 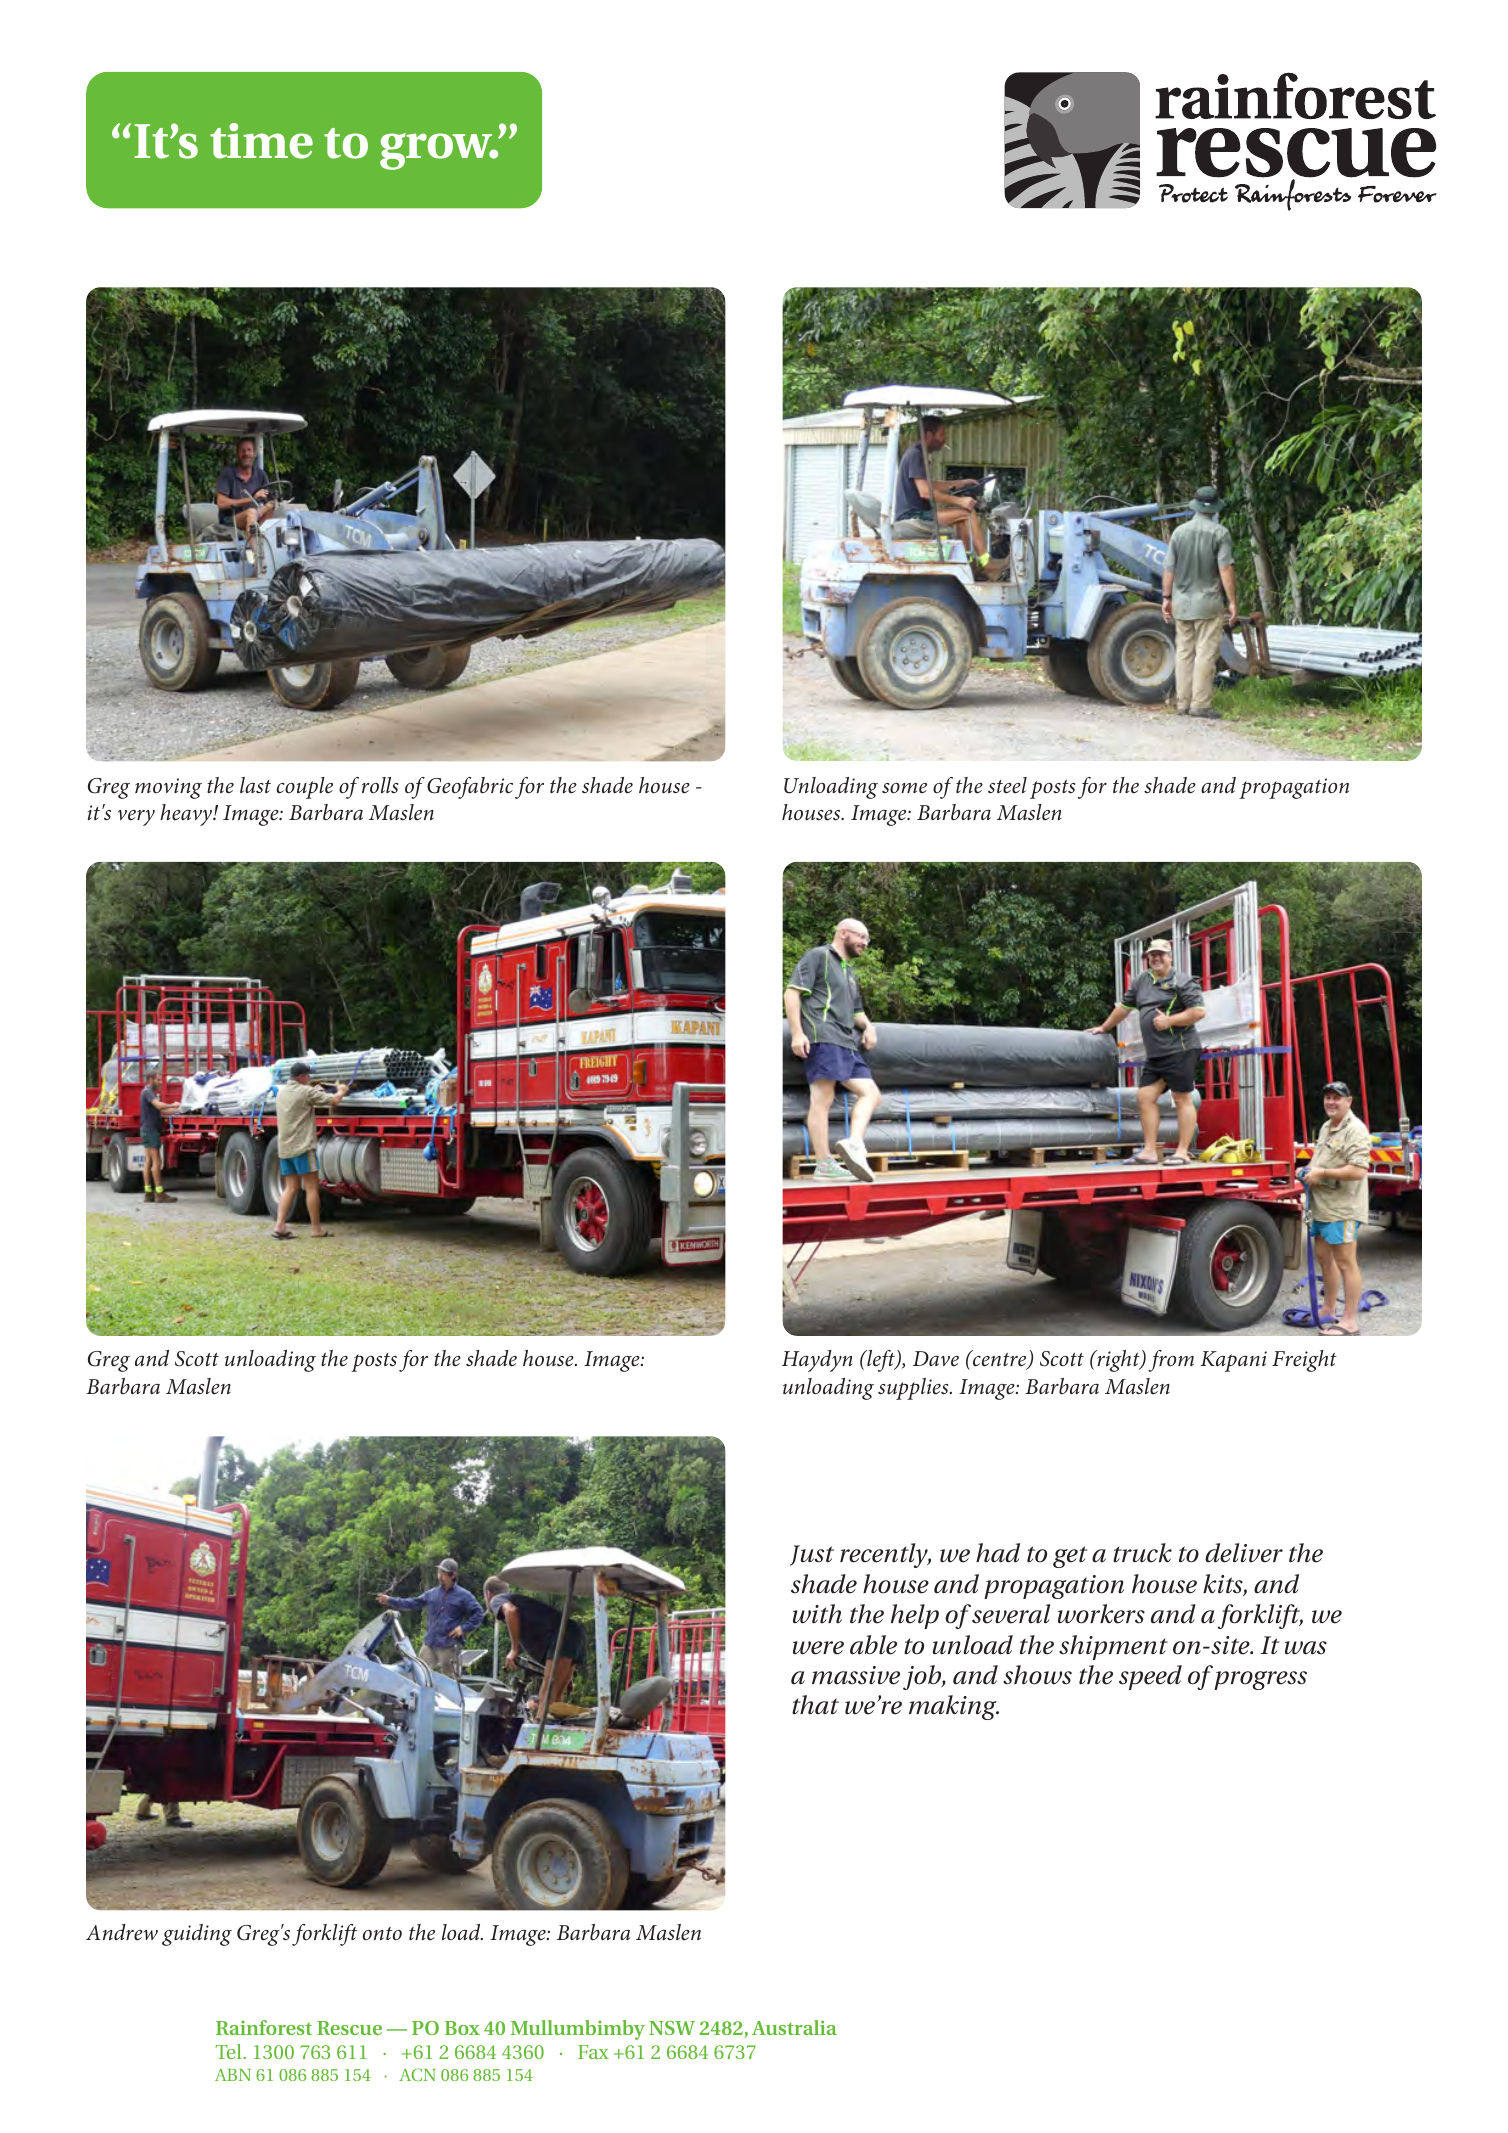 What do you see at coordinates (1171, 1361) in the document?
I see `from` at bounding box center [1171, 1361].
